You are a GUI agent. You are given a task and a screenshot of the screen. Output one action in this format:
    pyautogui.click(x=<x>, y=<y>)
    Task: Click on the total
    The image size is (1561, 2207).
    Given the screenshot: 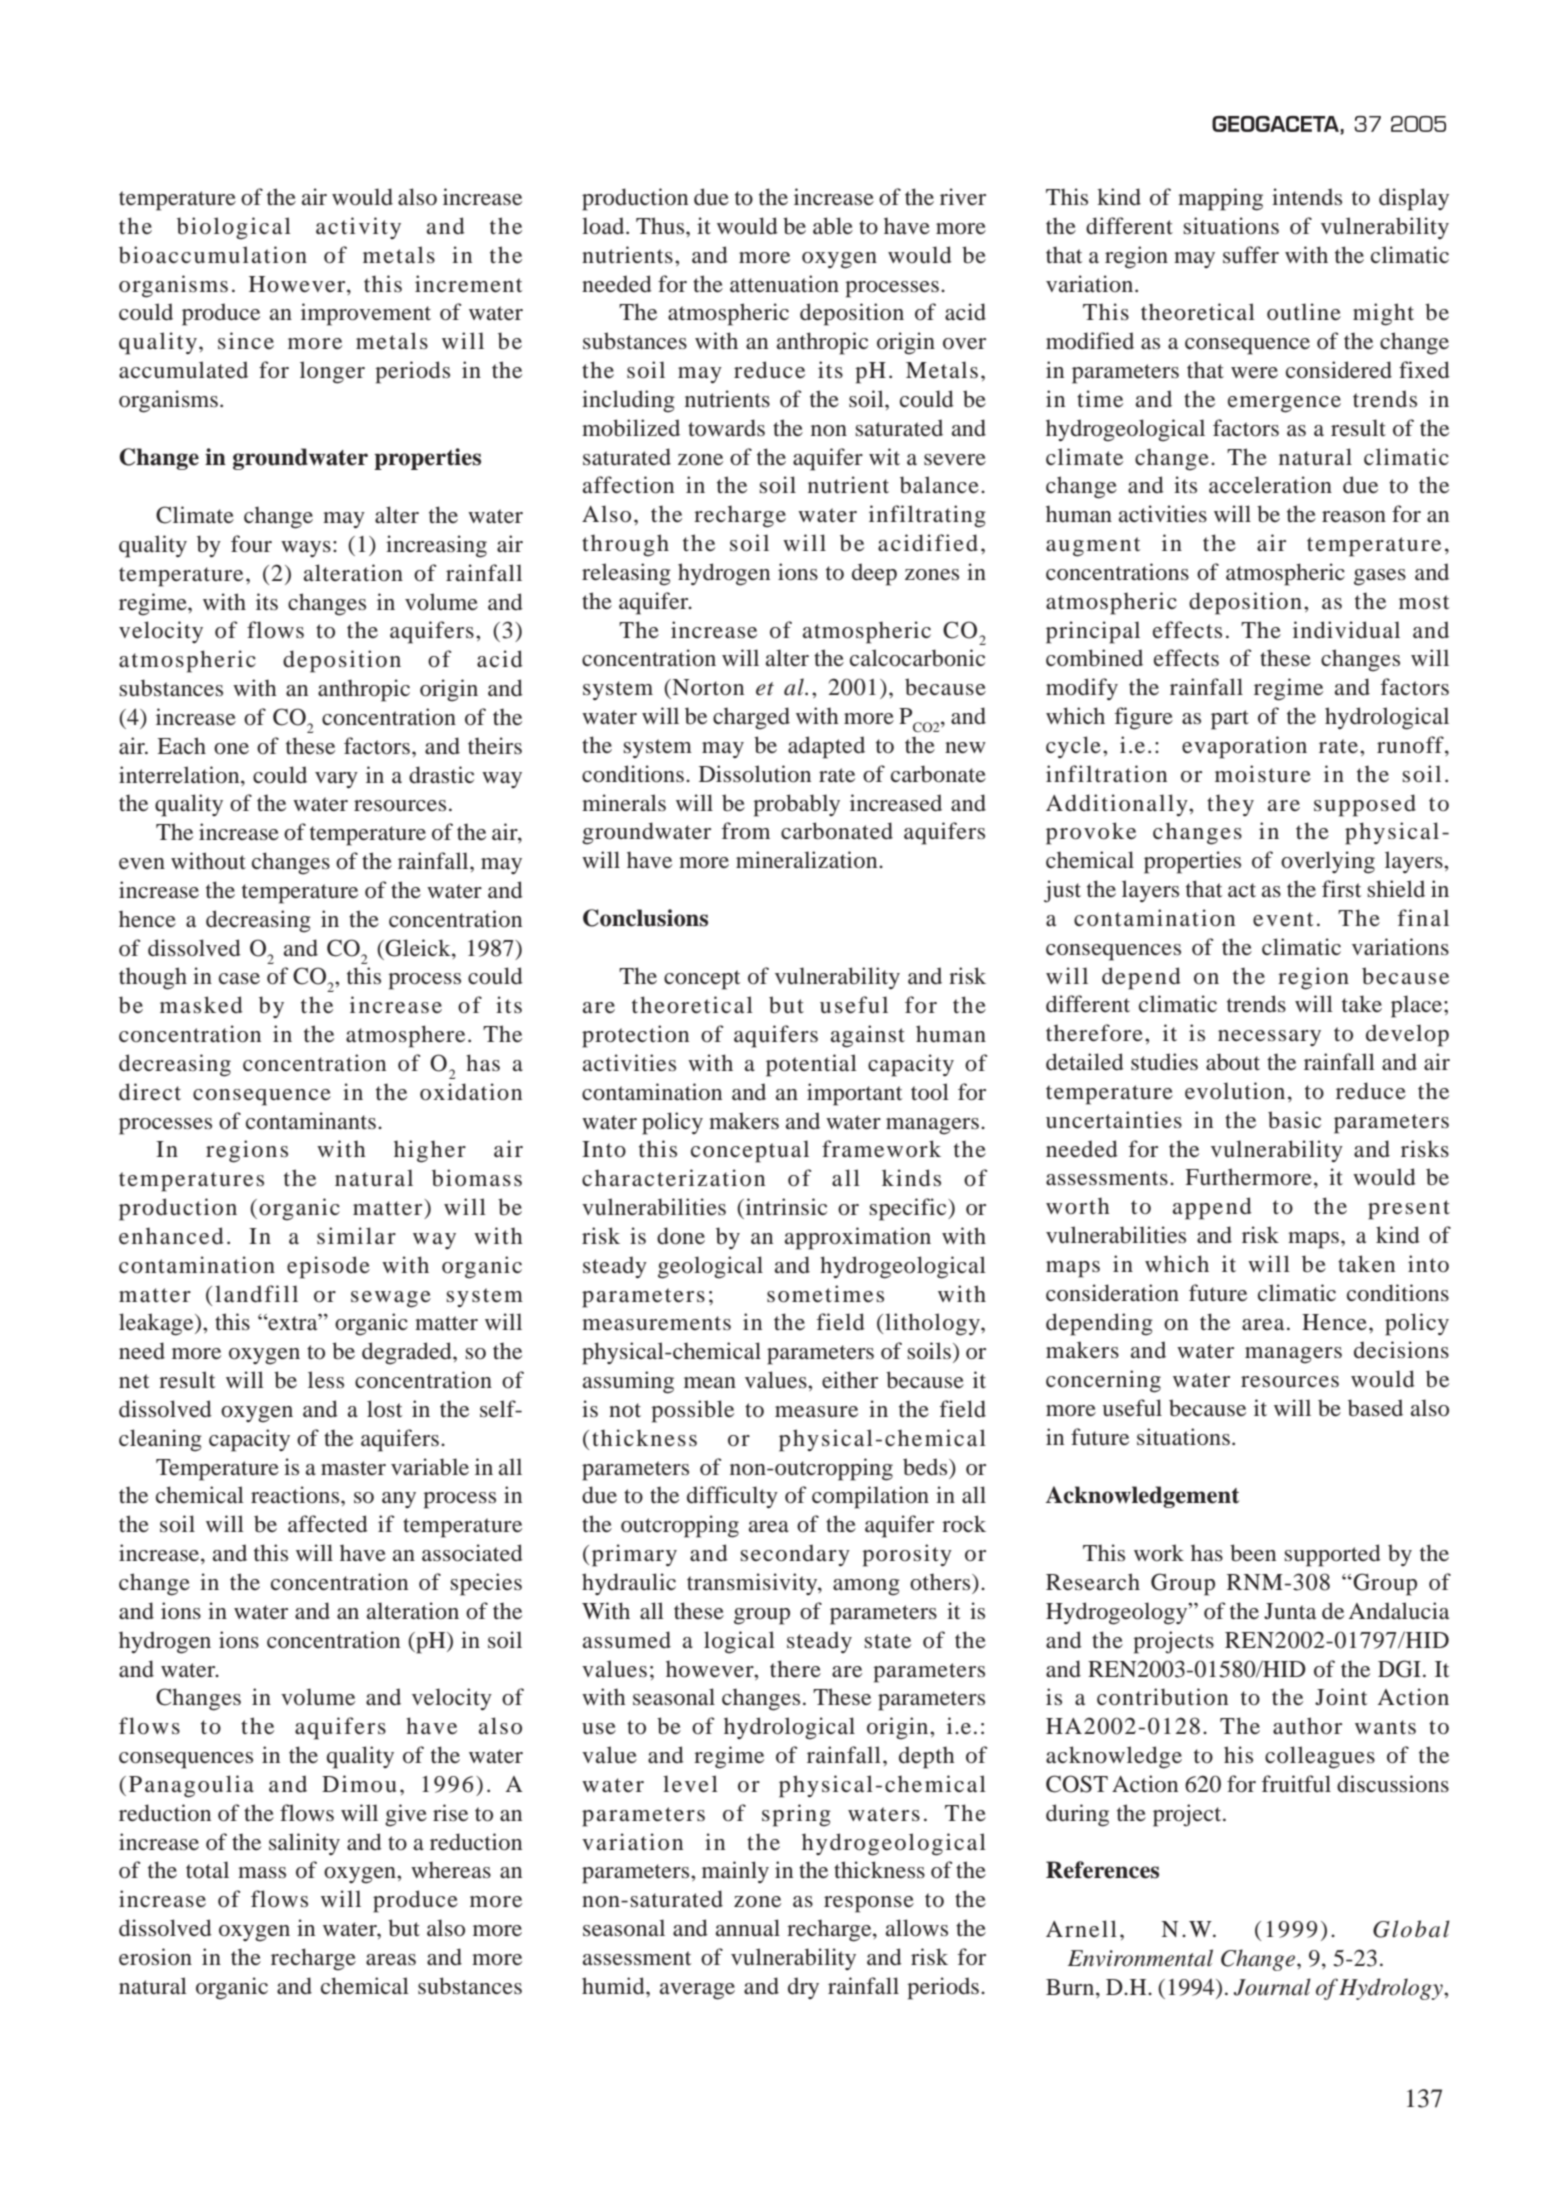 What is the action you would take?
    pyautogui.click(x=207, y=1870)
